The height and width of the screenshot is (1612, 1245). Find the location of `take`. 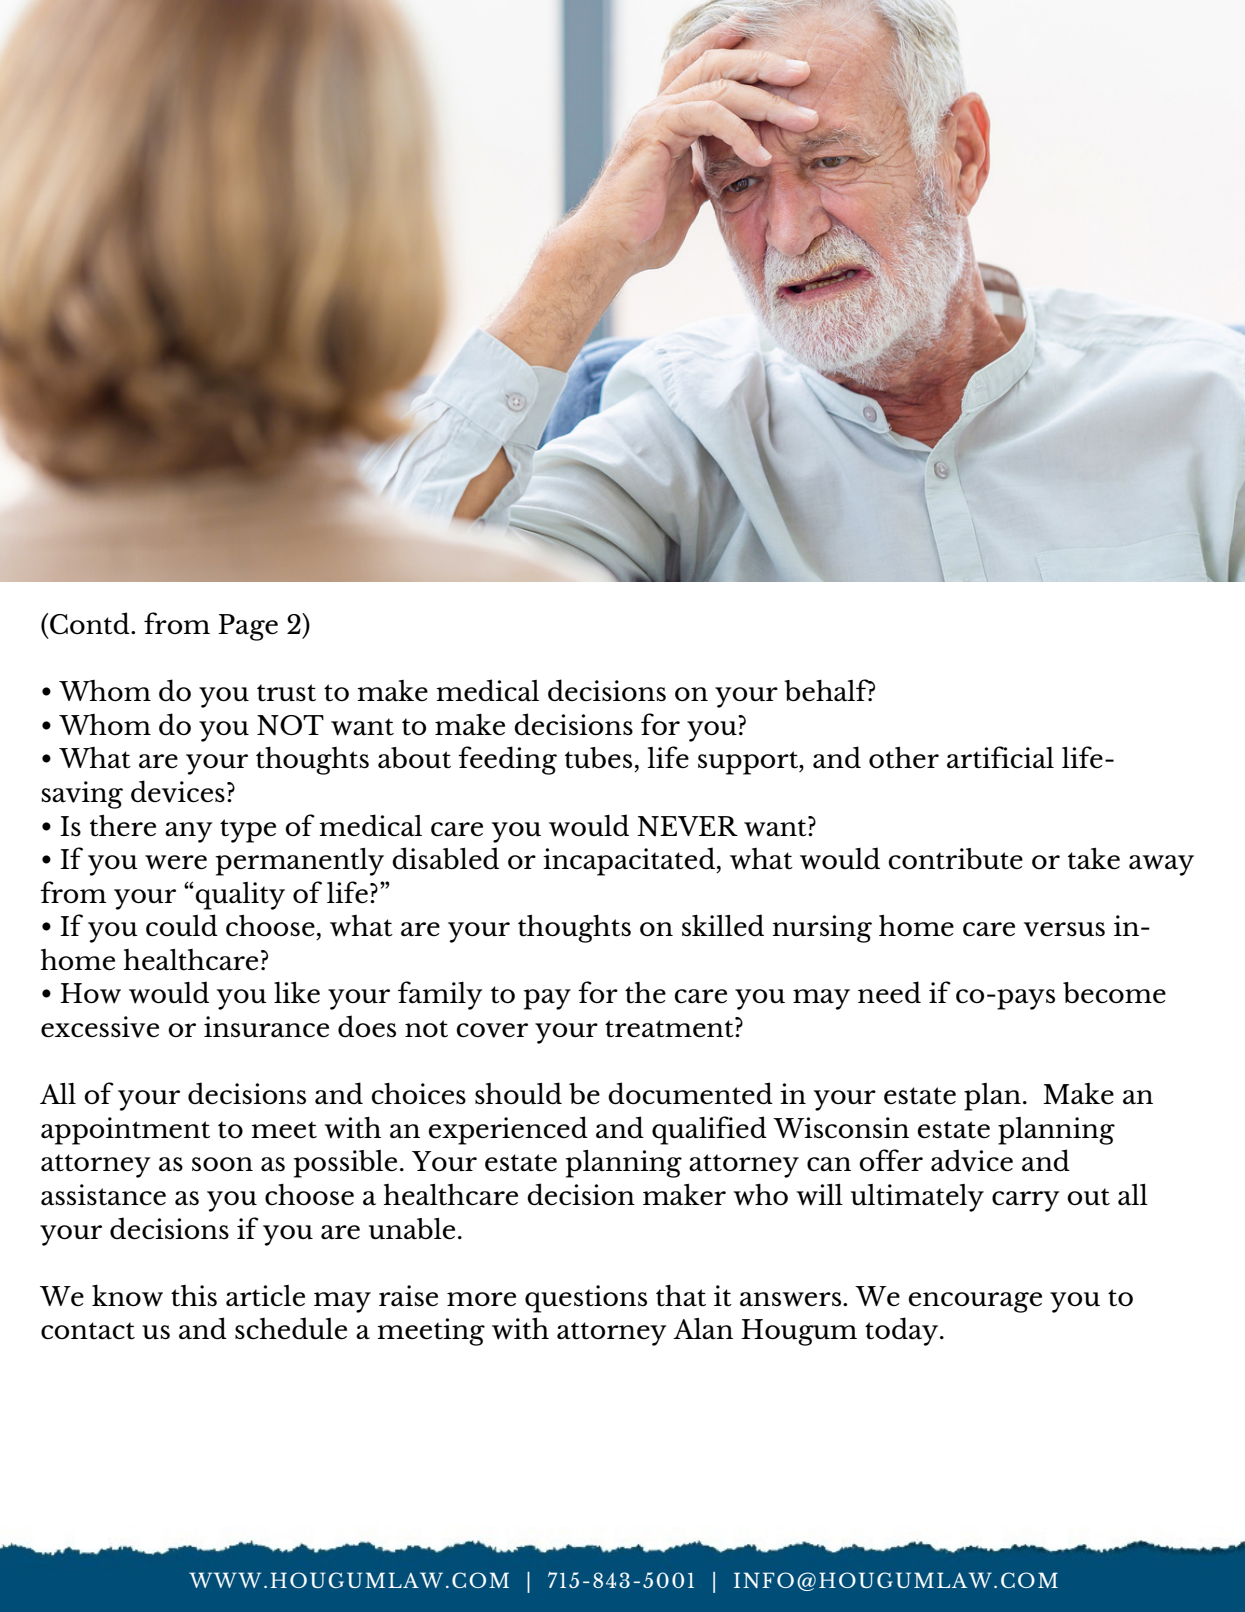

take is located at coordinates (1094, 858).
